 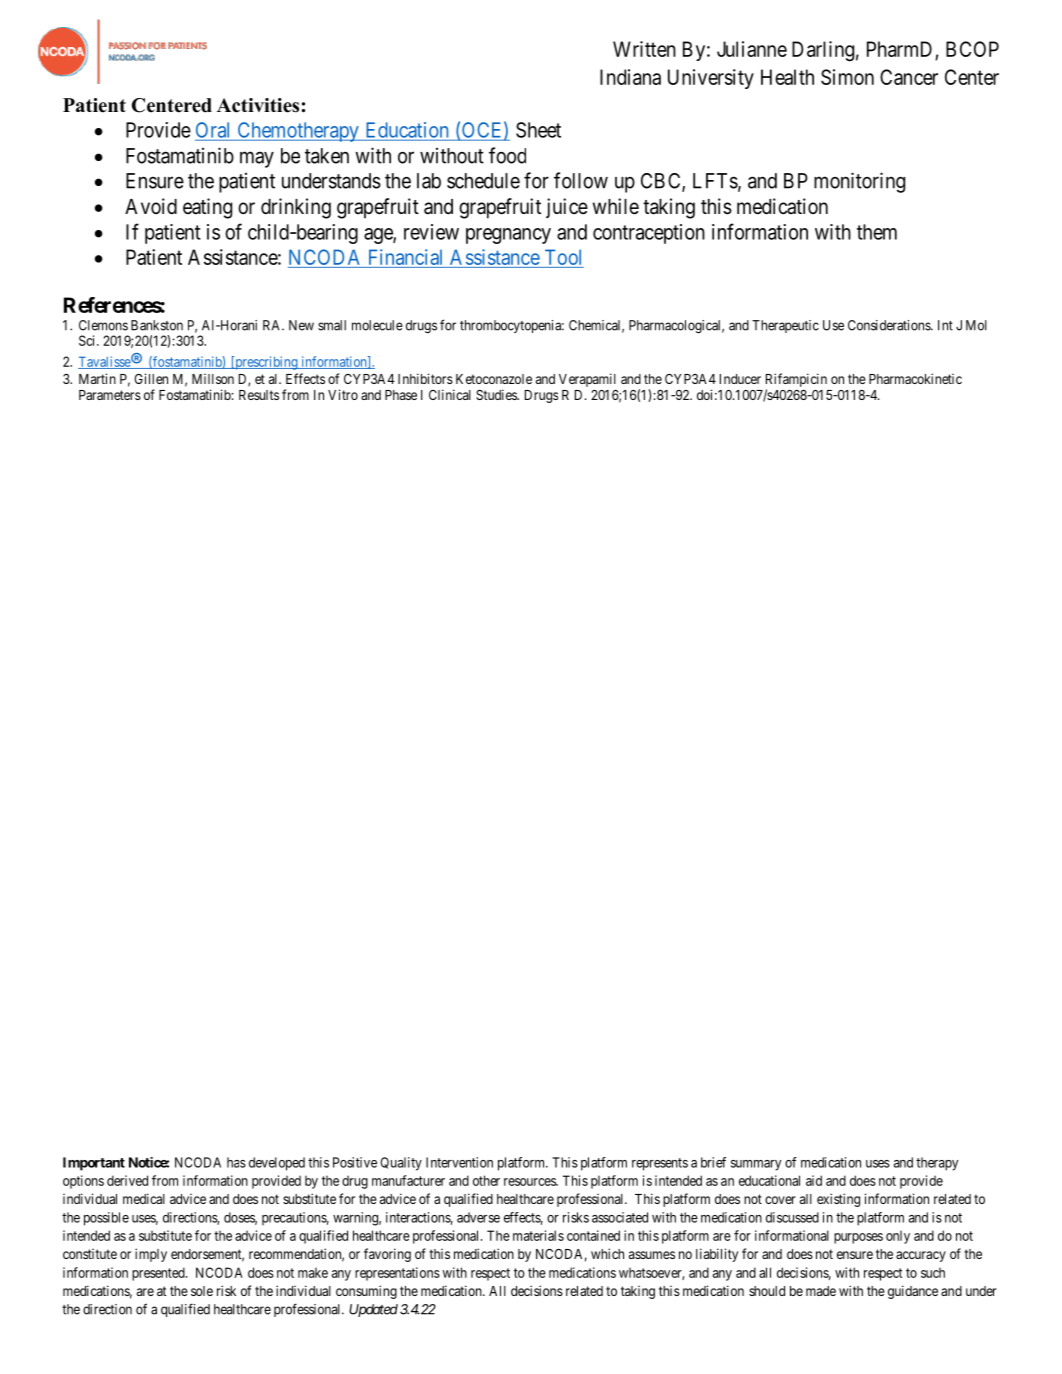 I want to click on Sheet, so click(x=538, y=130).
